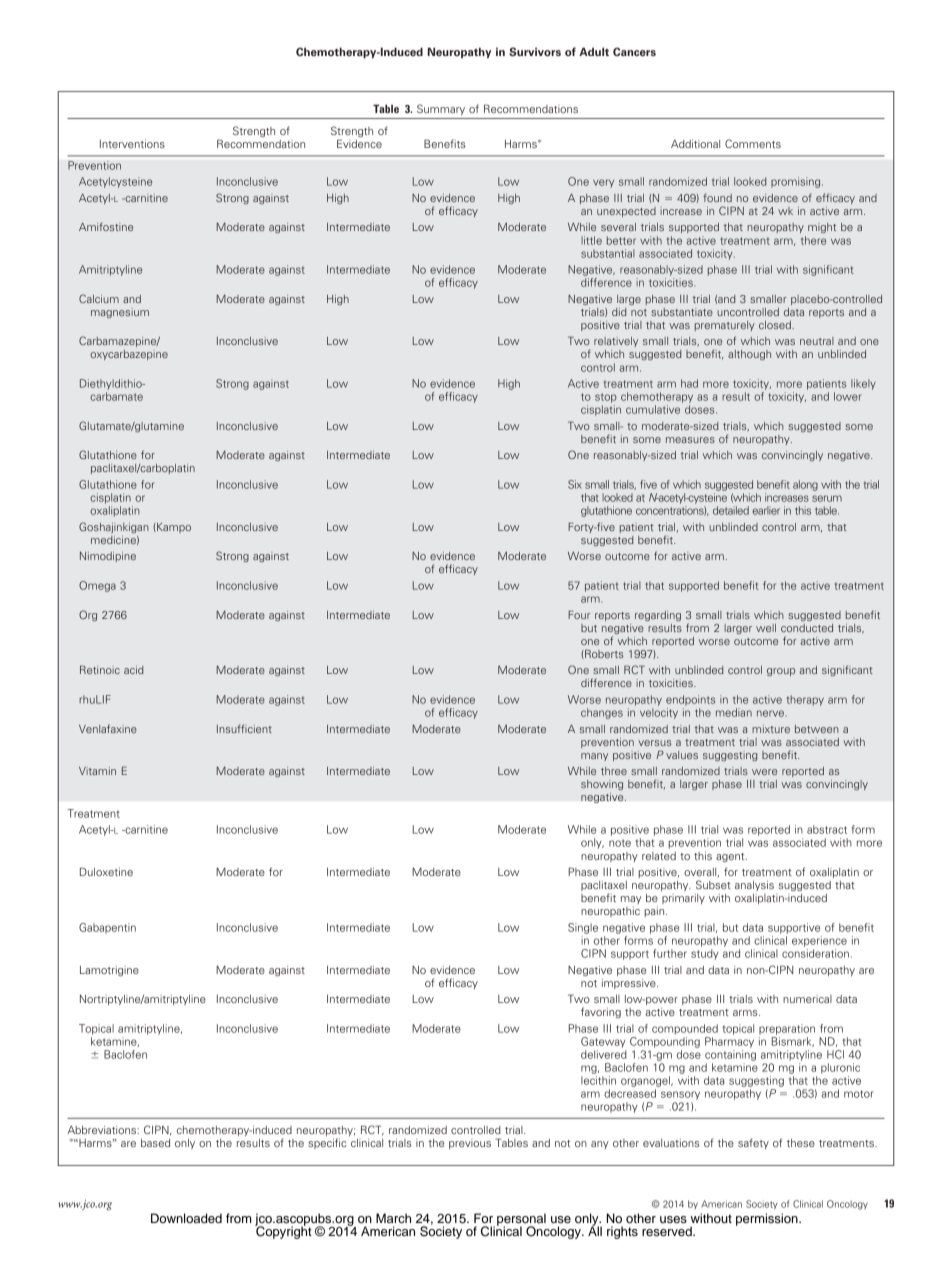  I want to click on Lamotrigine, so click(109, 971).
